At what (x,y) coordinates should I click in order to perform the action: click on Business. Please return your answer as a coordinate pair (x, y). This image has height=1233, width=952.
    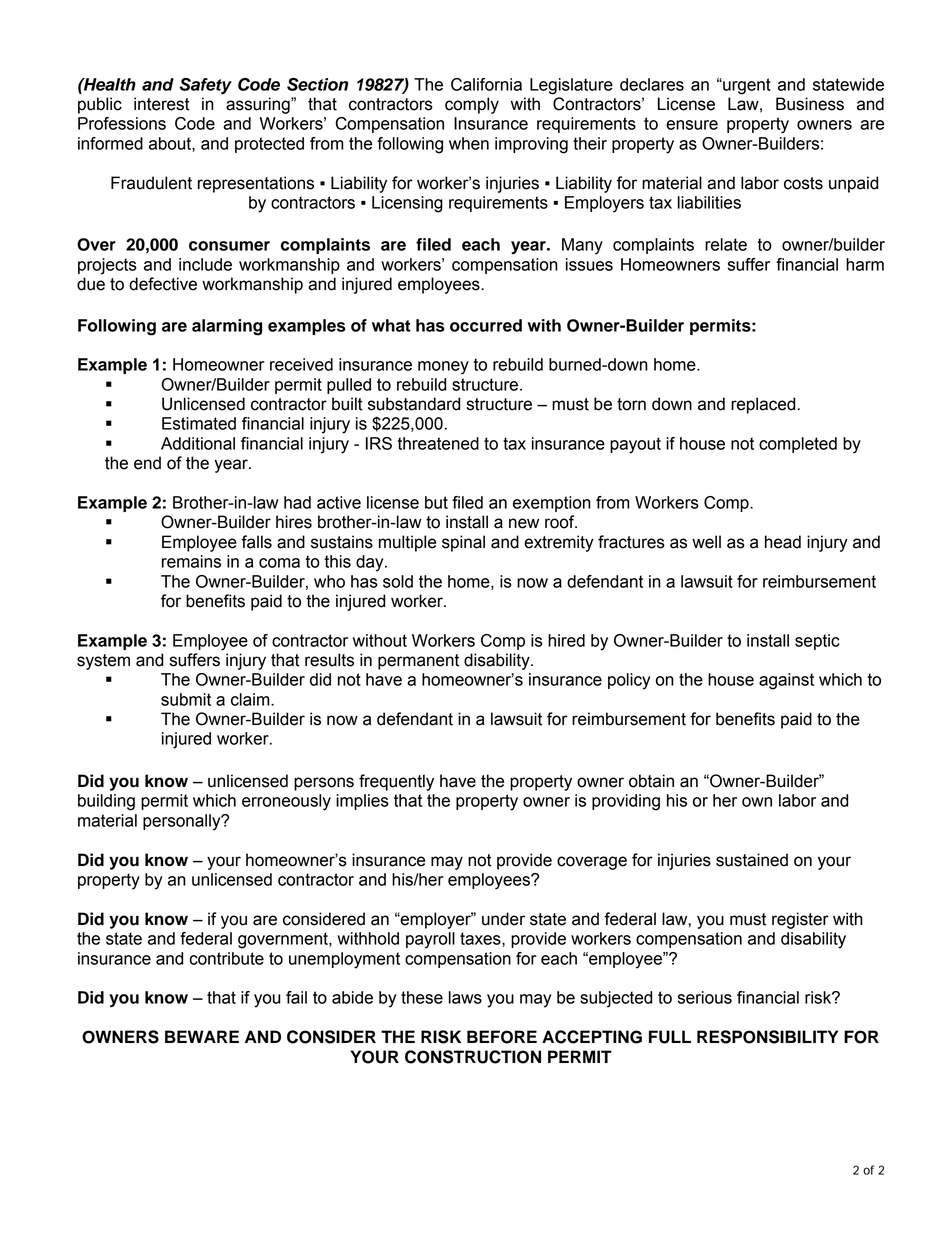
    Looking at the image, I should click on (810, 104).
